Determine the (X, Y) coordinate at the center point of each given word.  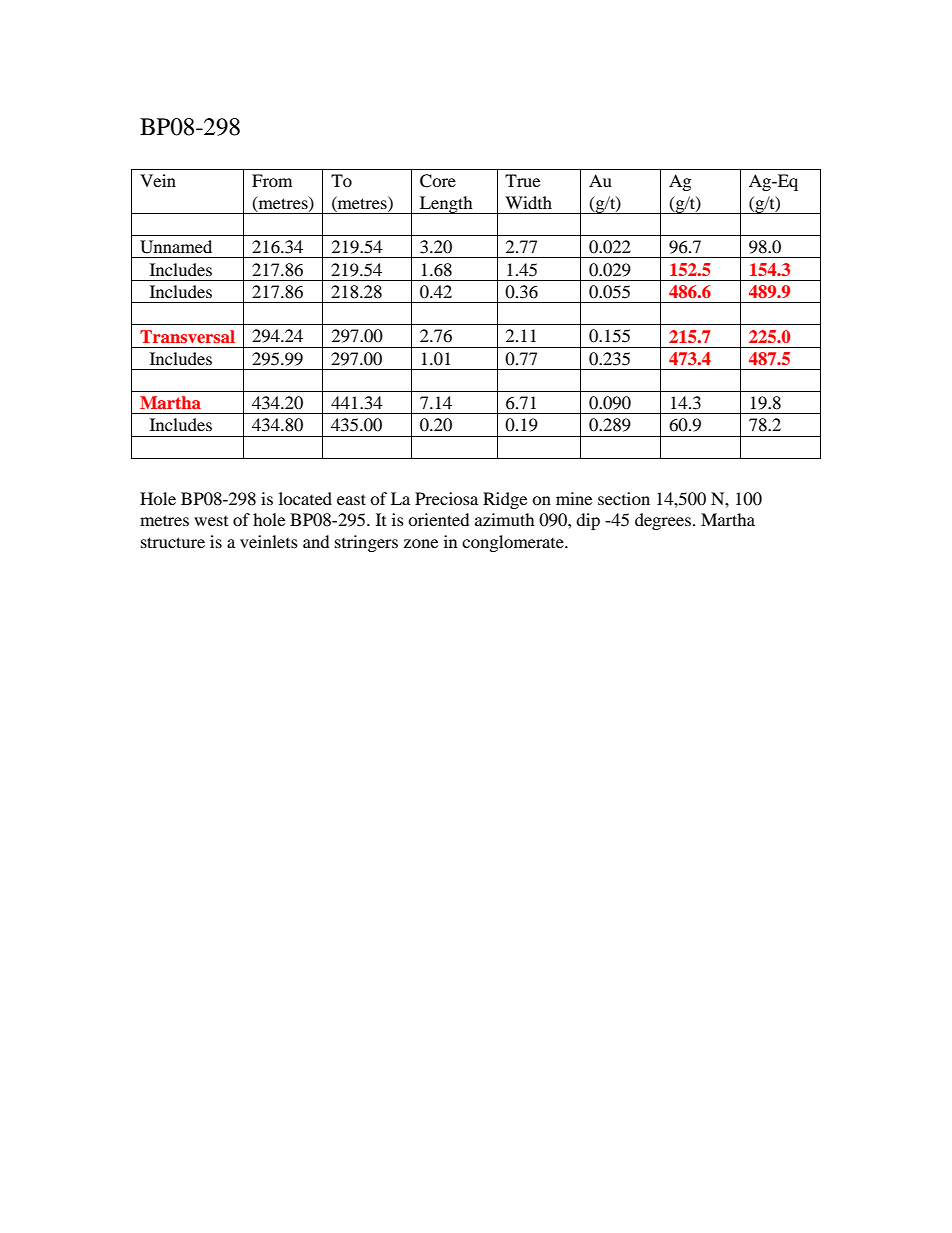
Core (438, 181)
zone (421, 543)
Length (446, 205)
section (624, 498)
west (211, 521)
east (351, 499)
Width (528, 202)
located (305, 498)
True (522, 180)
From (272, 180)
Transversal (187, 336)
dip (588, 521)
